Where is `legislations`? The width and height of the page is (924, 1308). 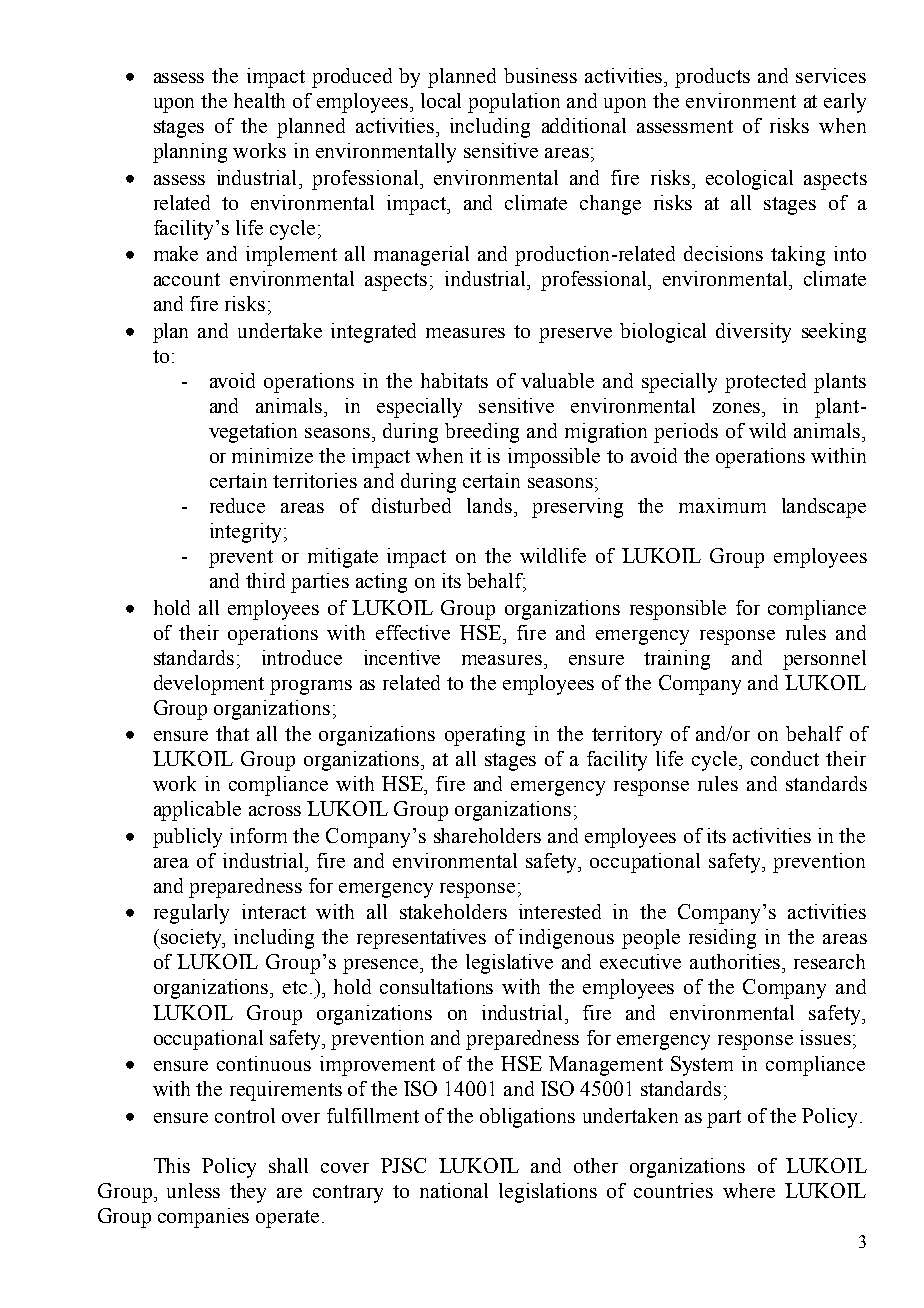 legislations is located at coordinates (548, 1193).
